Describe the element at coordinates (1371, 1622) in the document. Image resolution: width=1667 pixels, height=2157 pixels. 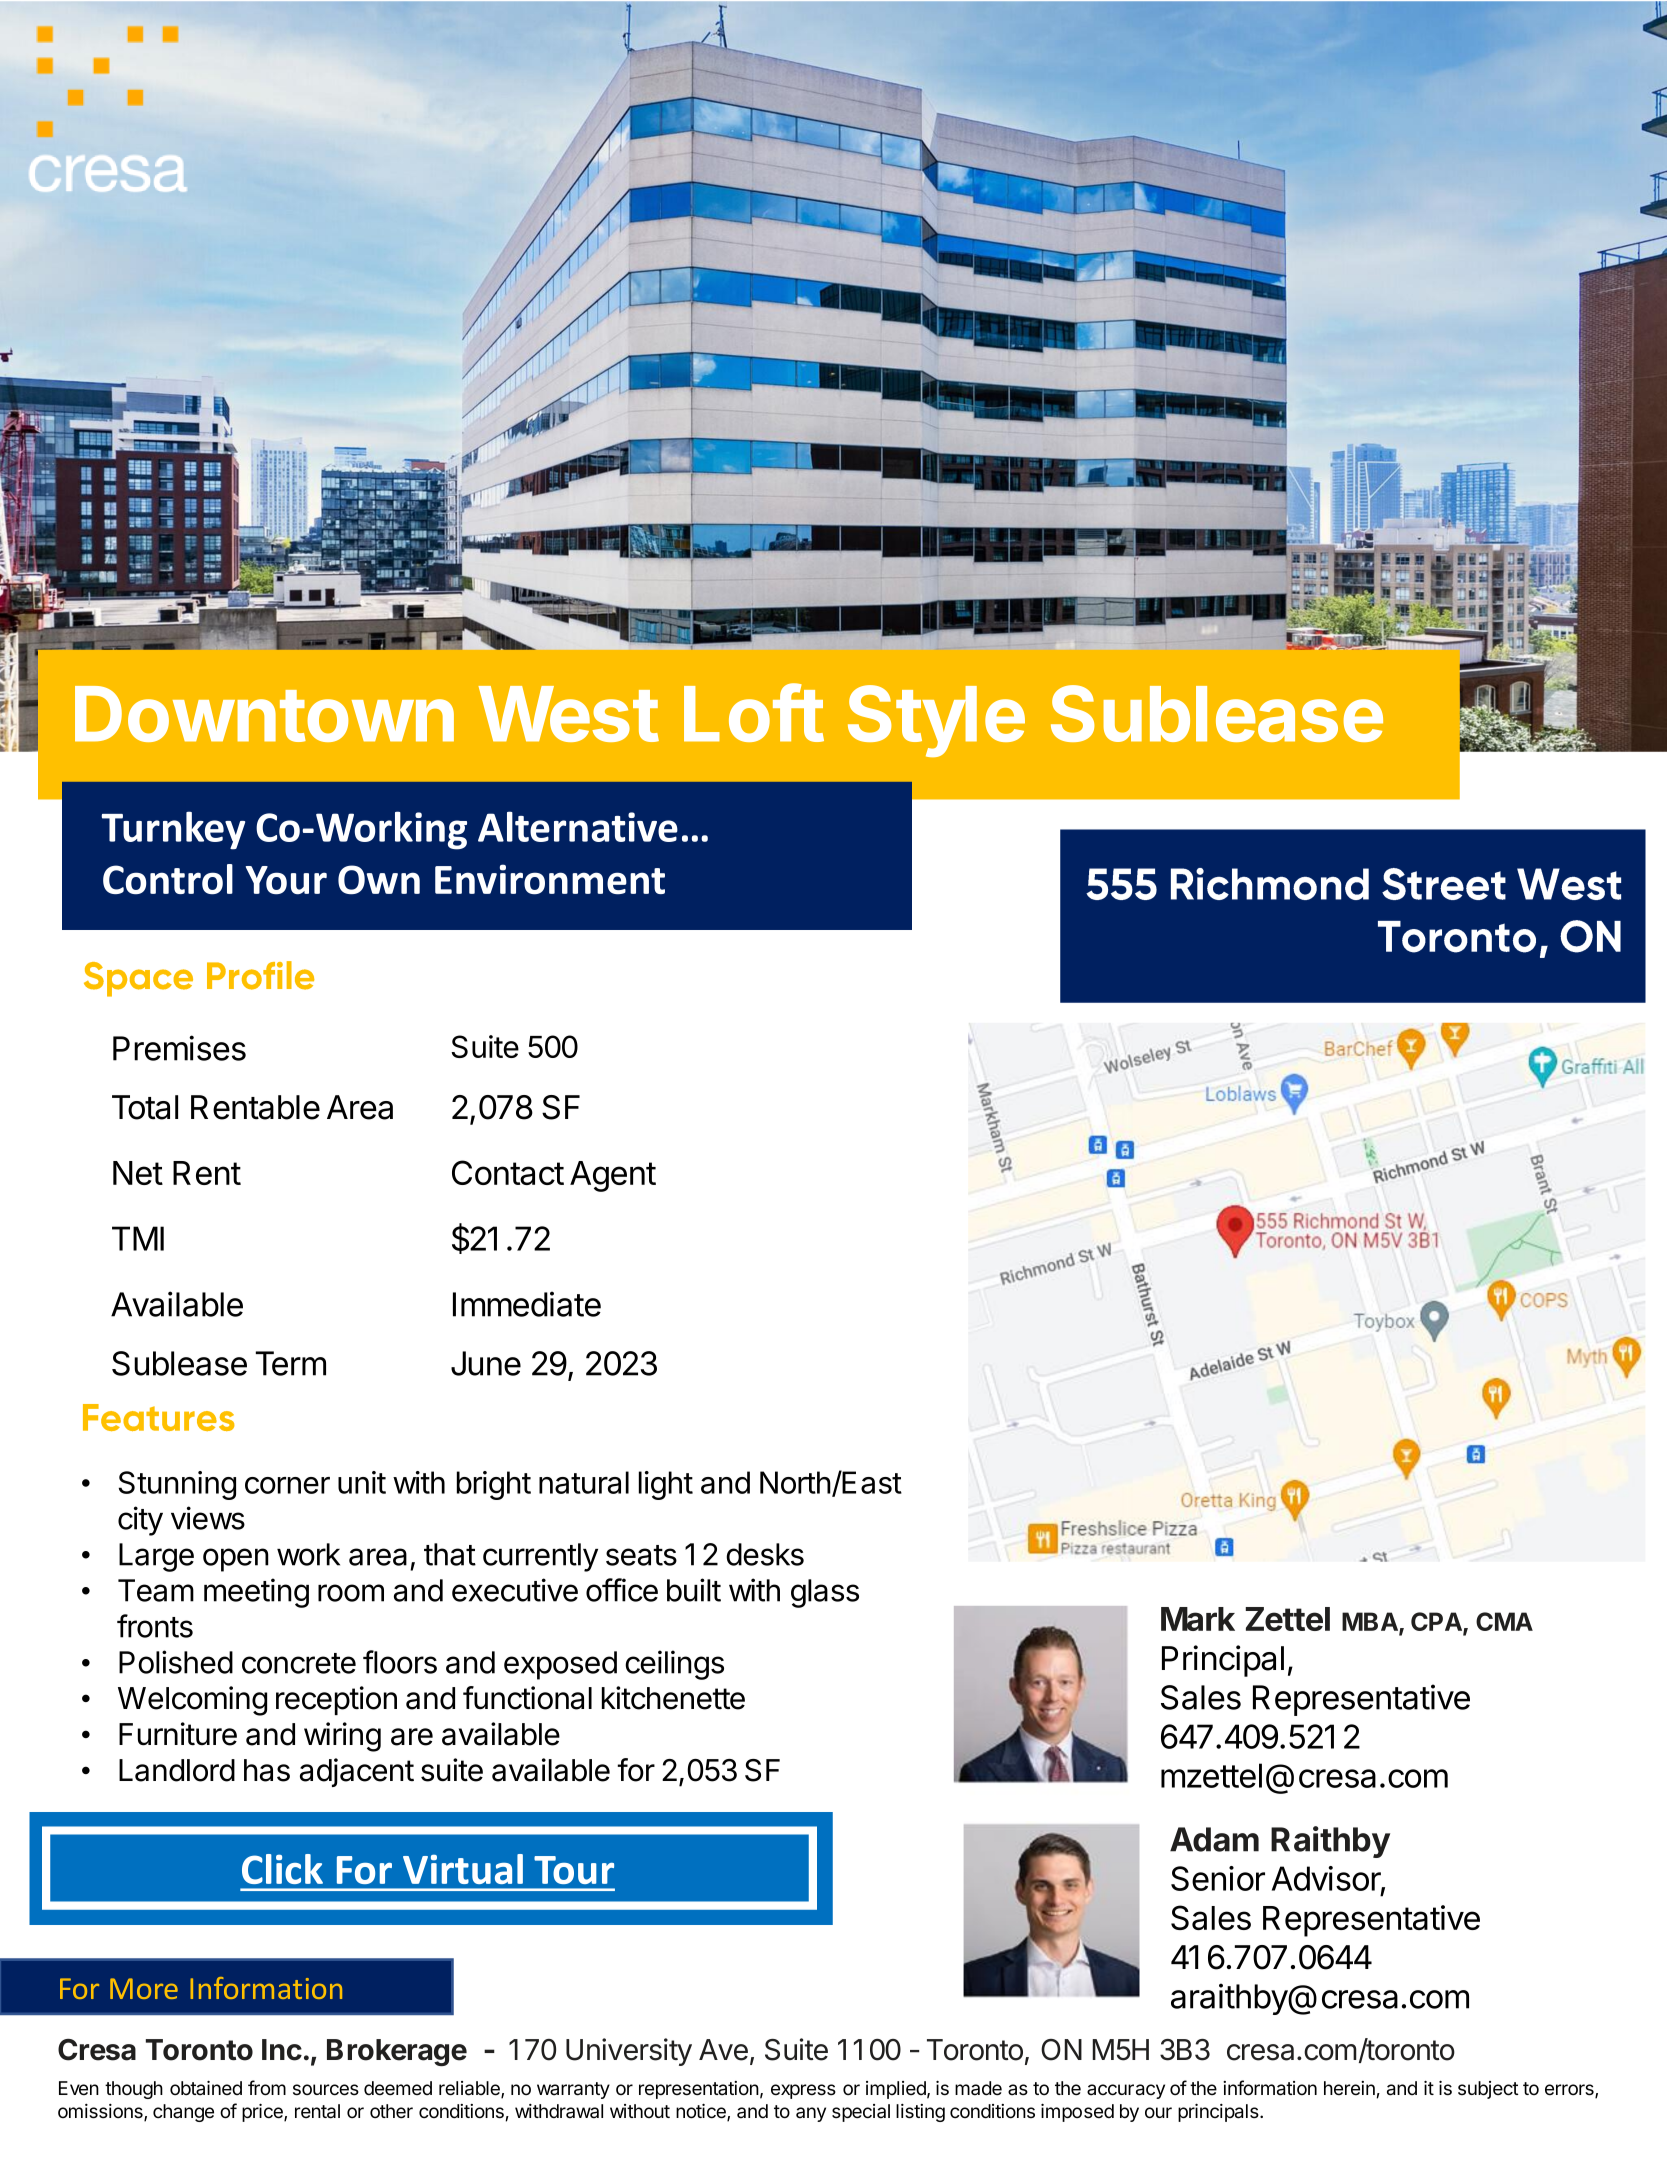
I see `MBA` at that location.
